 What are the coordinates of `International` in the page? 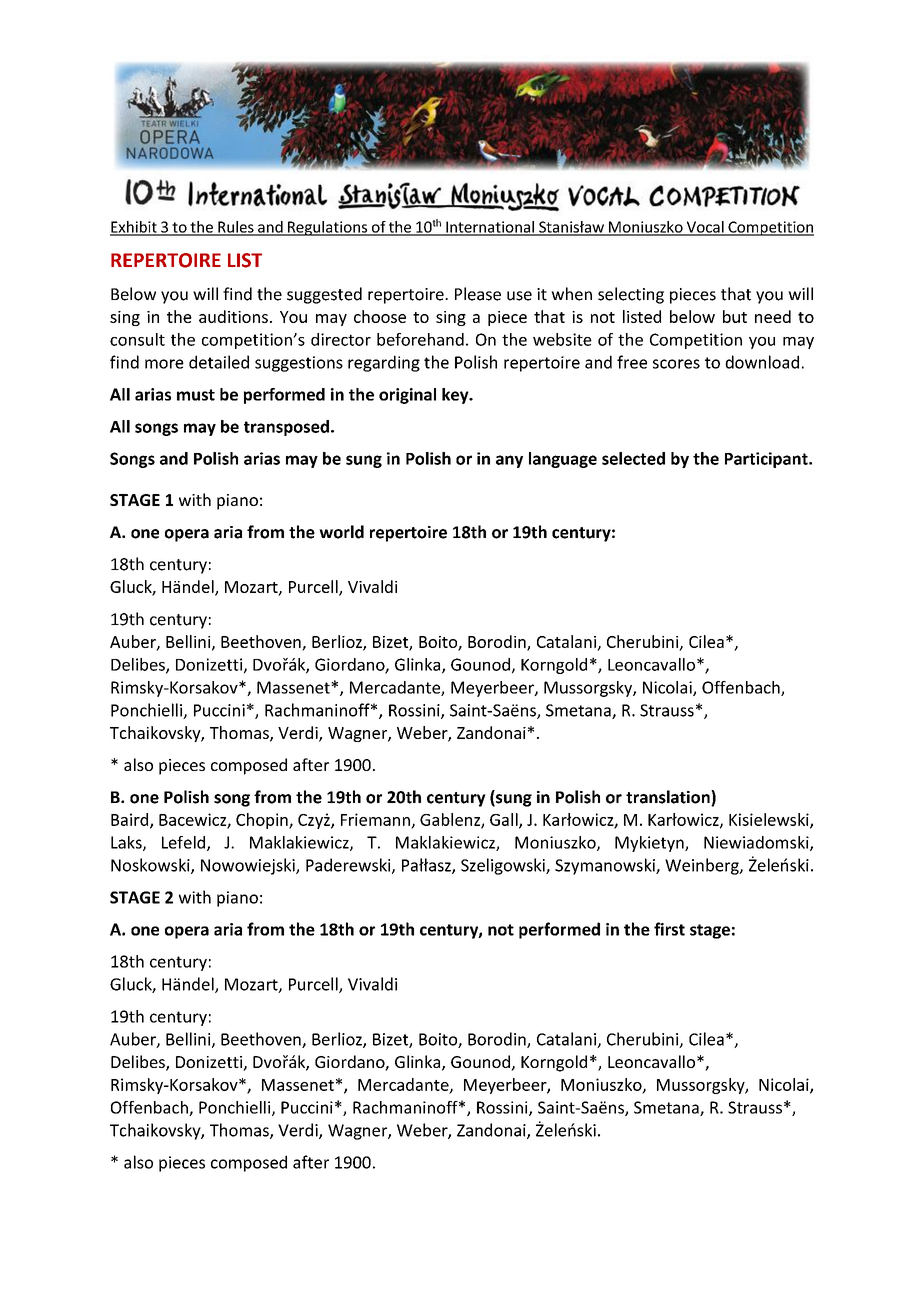 It's located at (490, 228).
